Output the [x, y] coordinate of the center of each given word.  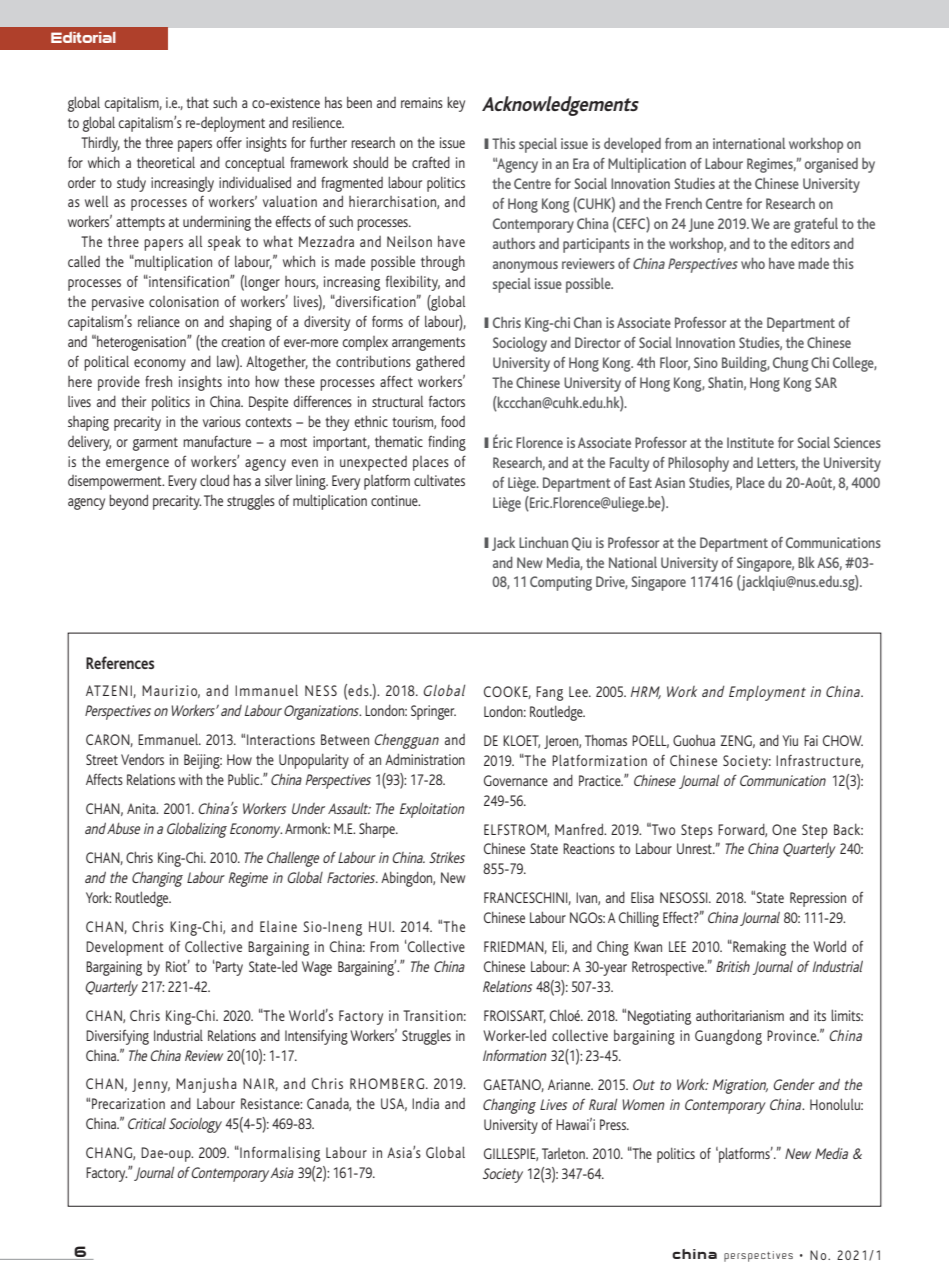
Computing [561, 583]
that [197, 102]
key [456, 104]
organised [831, 165]
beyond [128, 502]
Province [793, 1035]
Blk [806, 562]
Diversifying [117, 1037]
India [425, 1103]
